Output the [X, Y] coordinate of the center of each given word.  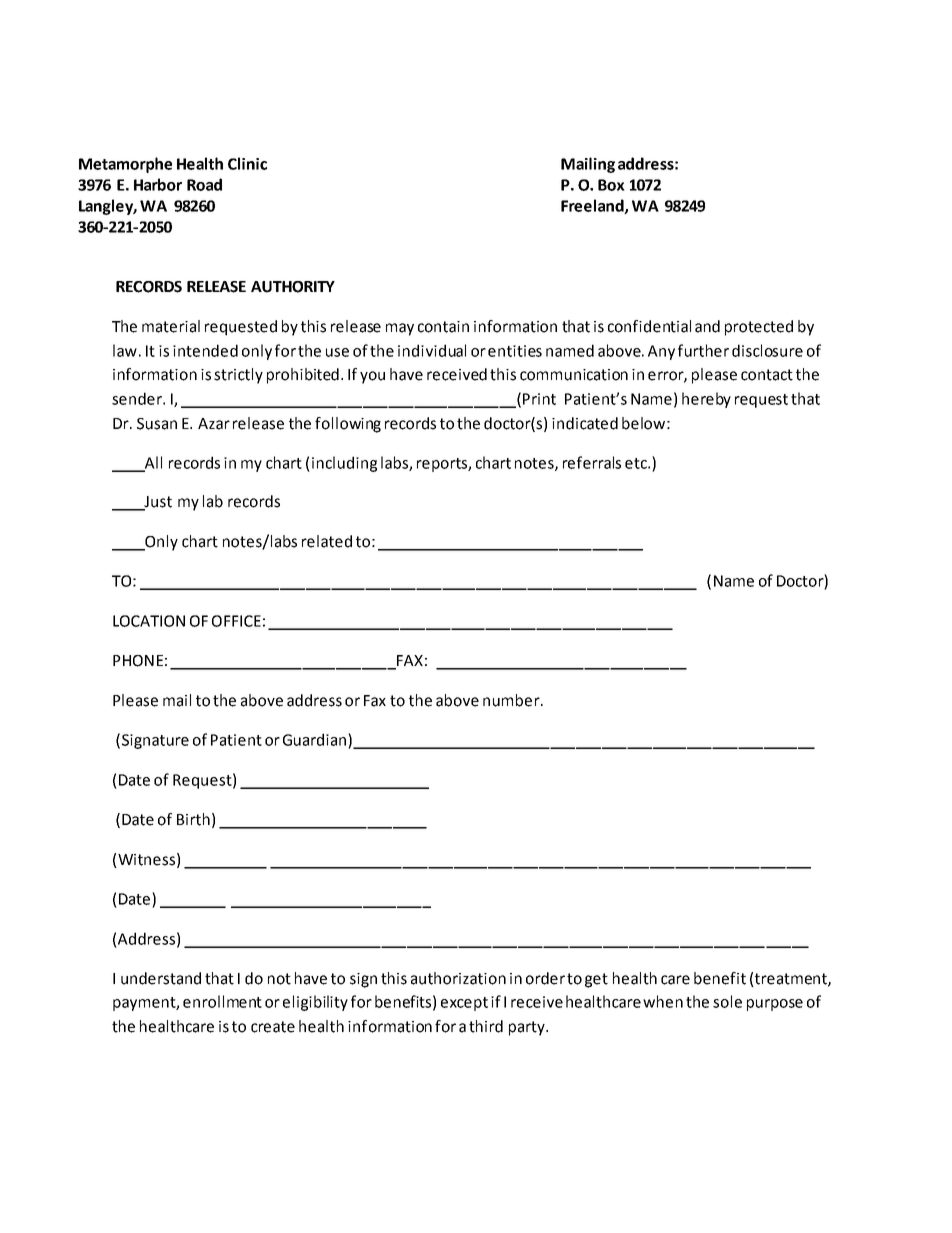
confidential [649, 326]
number [512, 700]
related [327, 541]
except [464, 1004]
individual [432, 350]
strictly [238, 376]
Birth [193, 819]
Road [204, 184]
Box [611, 185]
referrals [592, 462]
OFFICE [236, 621]
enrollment [222, 1001]
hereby [706, 400]
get [596, 980]
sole [727, 1001]
